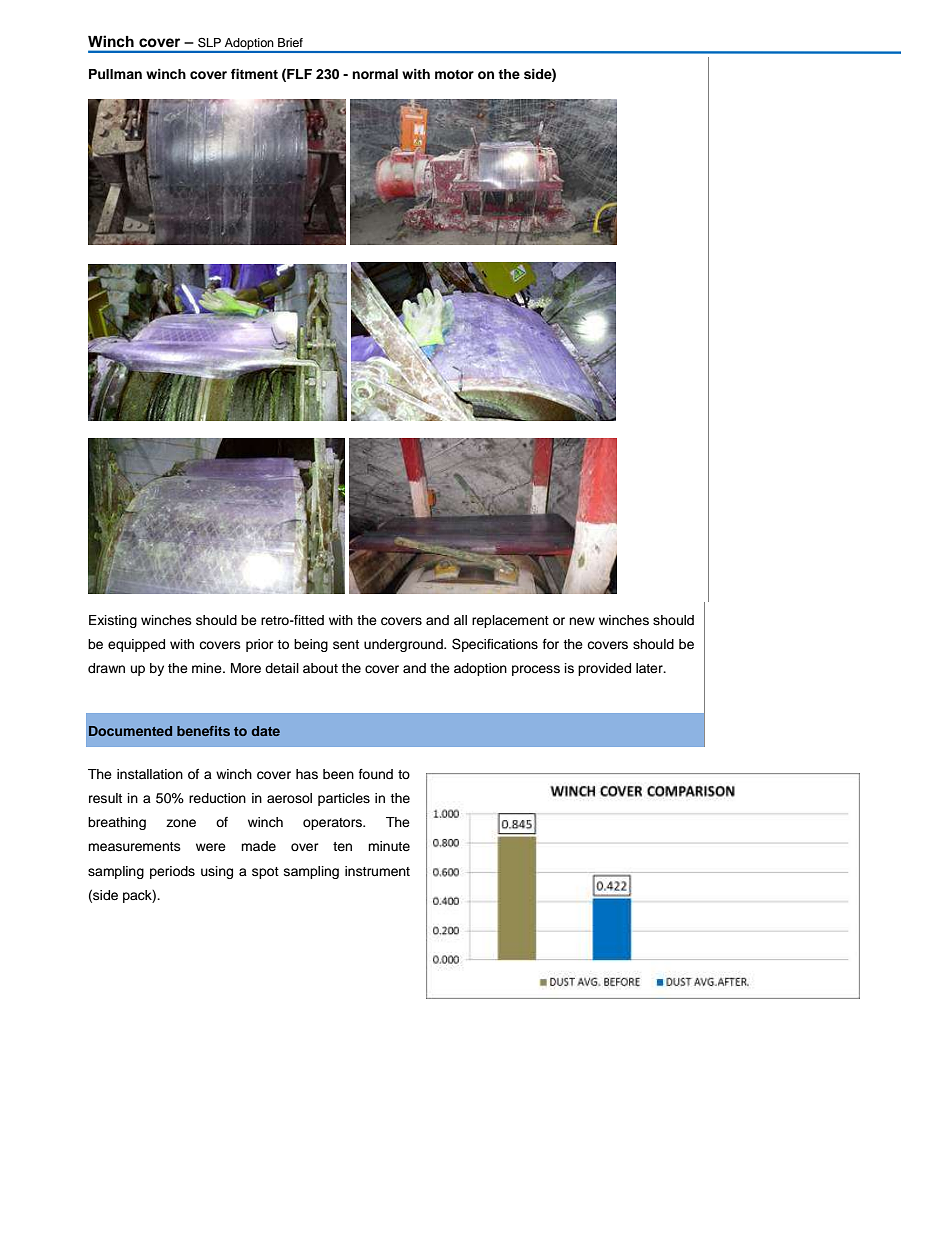  I want to click on Pullman, so click(115, 74).
